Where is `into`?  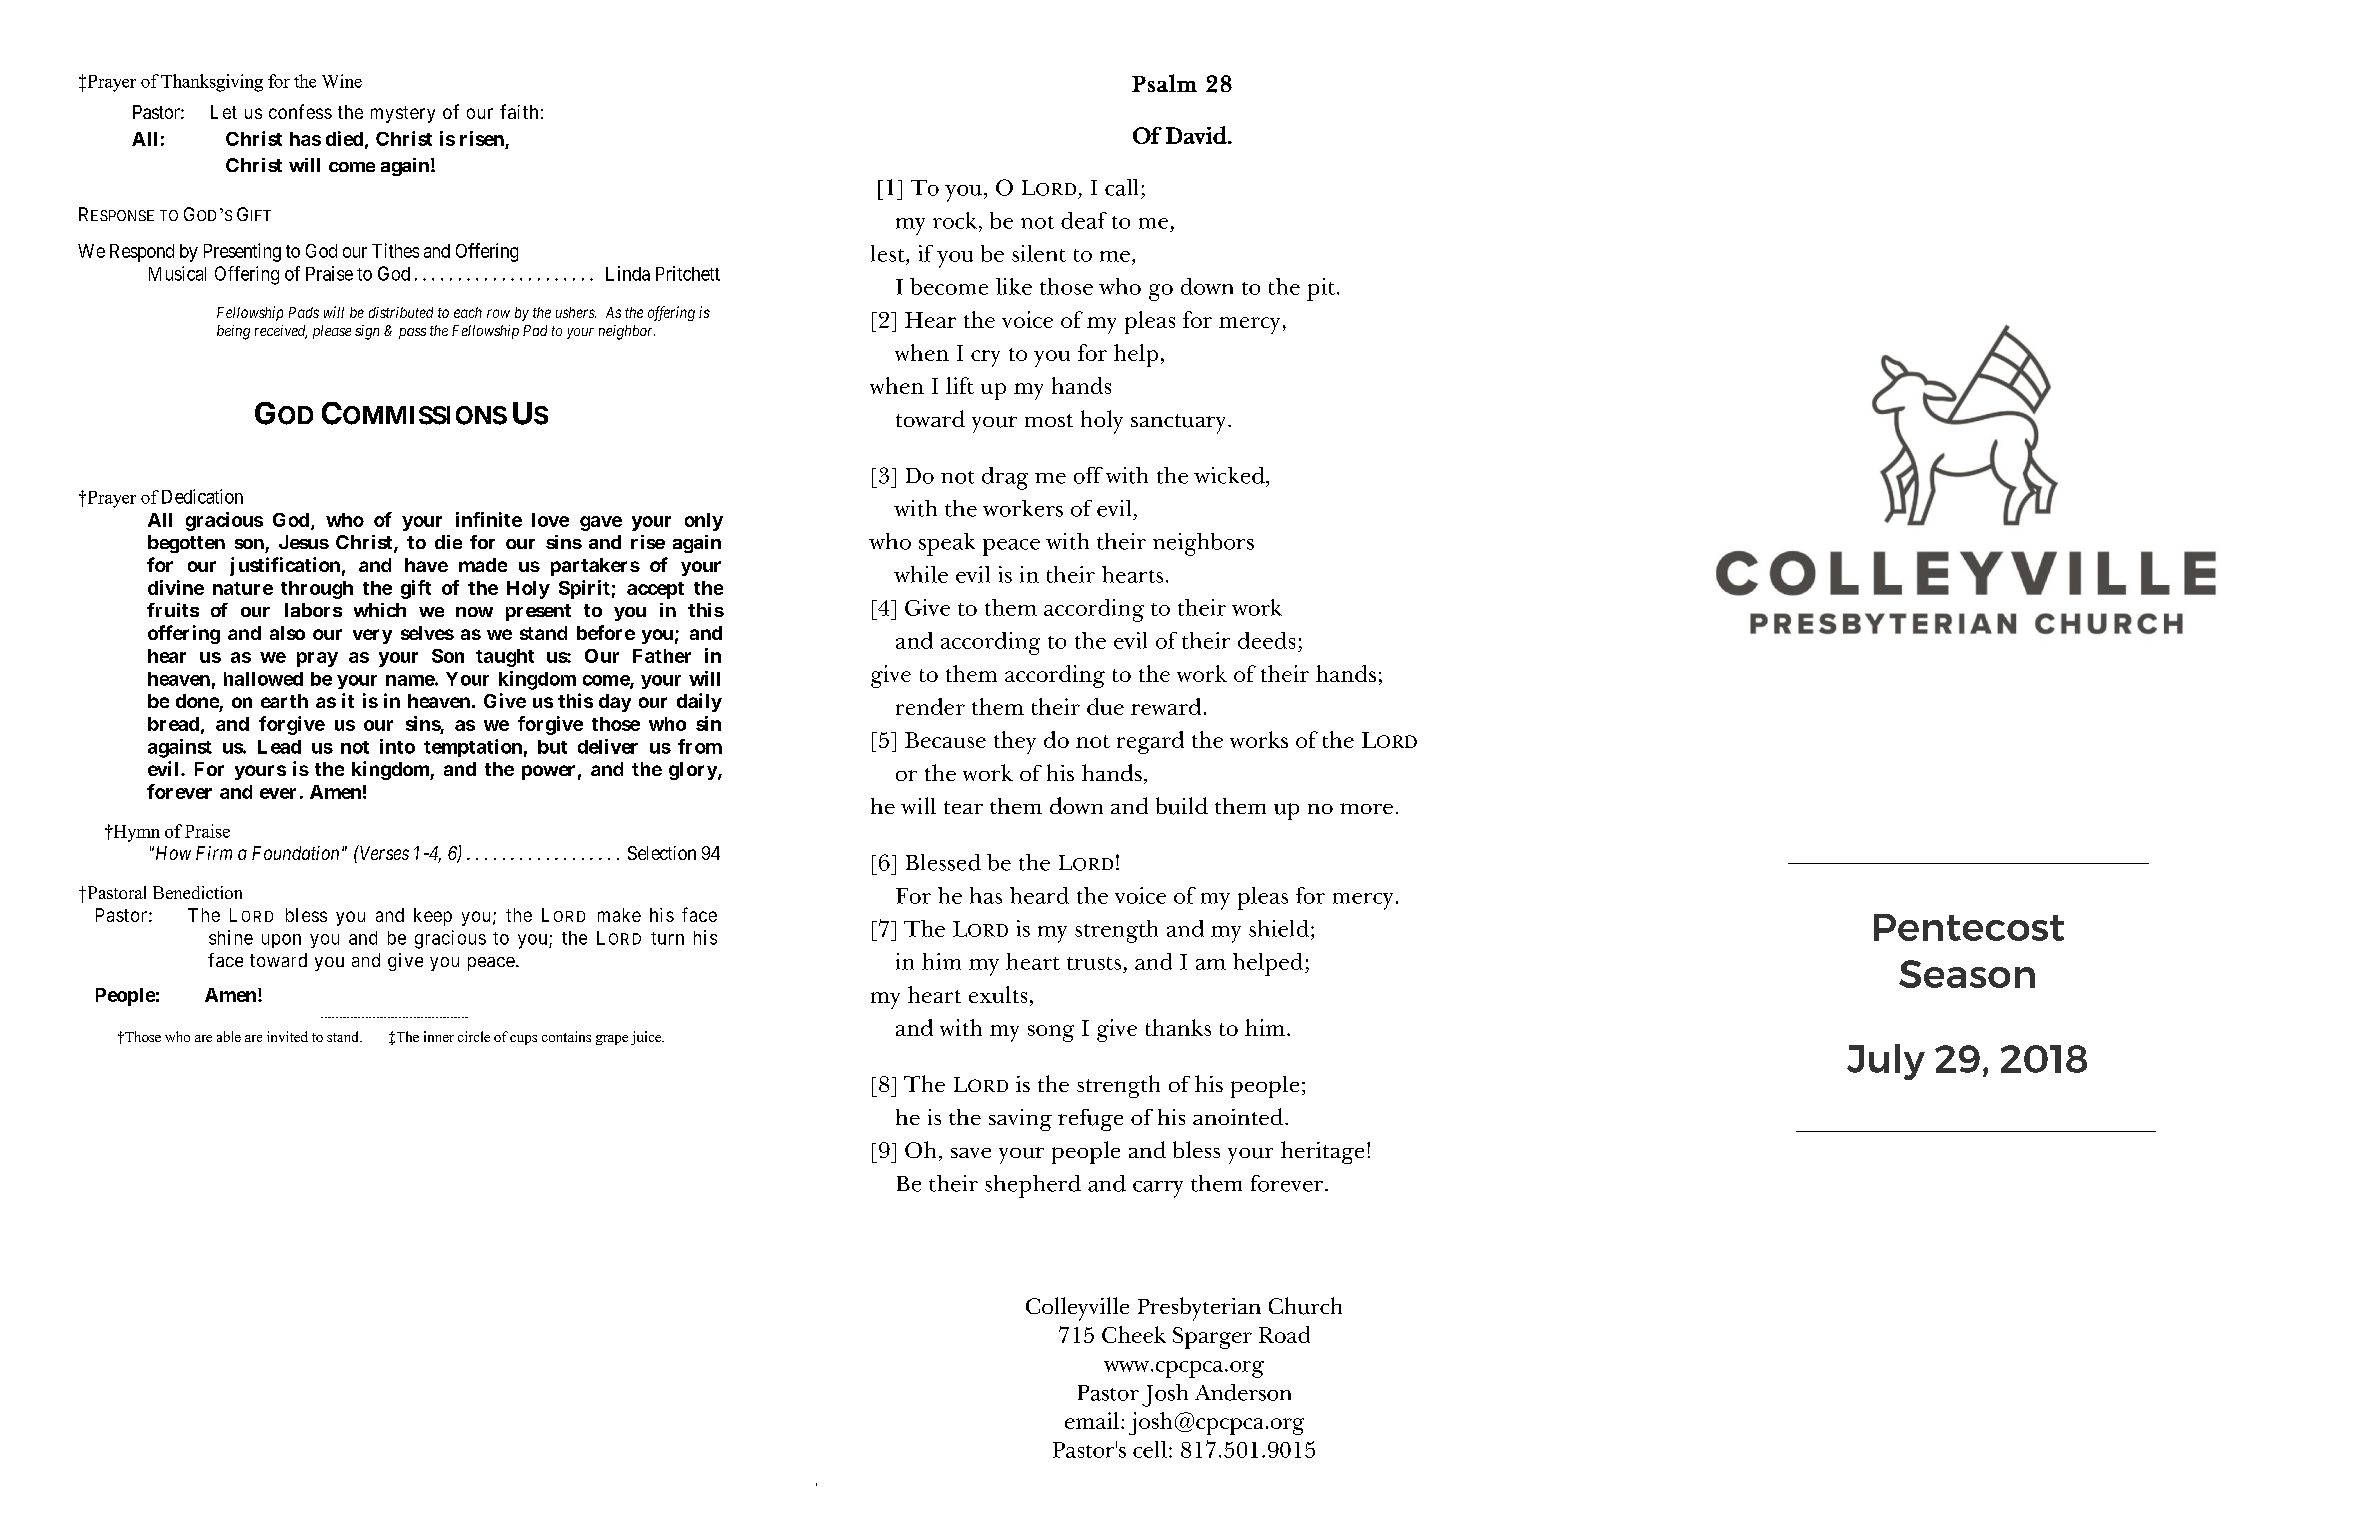
into is located at coordinates (397, 746).
